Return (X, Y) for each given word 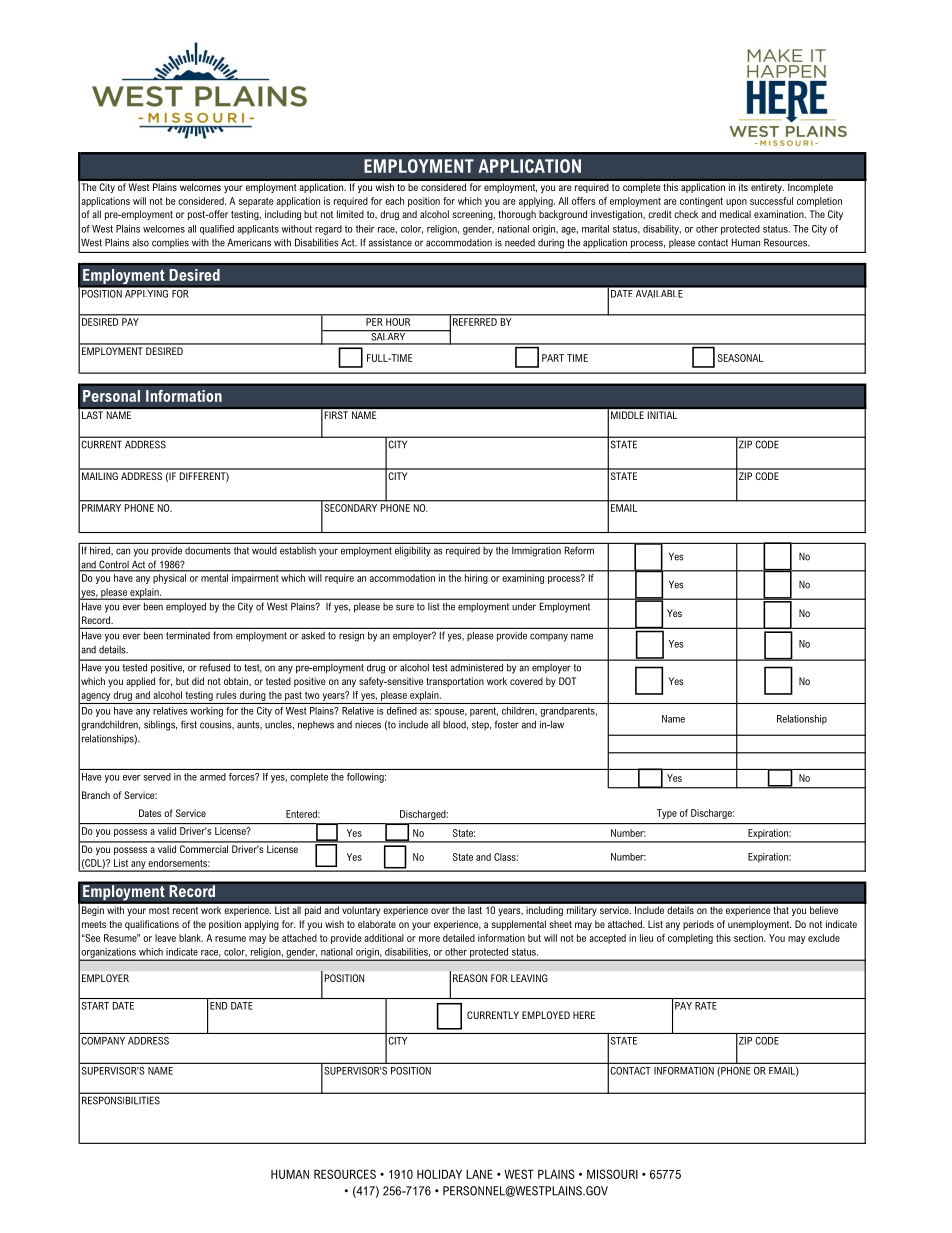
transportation (455, 682)
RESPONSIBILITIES (121, 1100)
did (198, 681)
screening (474, 215)
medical (735, 214)
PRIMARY (101, 508)
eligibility (413, 552)
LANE (479, 1174)
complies (170, 243)
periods (698, 925)
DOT (567, 681)
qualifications (152, 925)
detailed (459, 938)
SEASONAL (740, 358)
